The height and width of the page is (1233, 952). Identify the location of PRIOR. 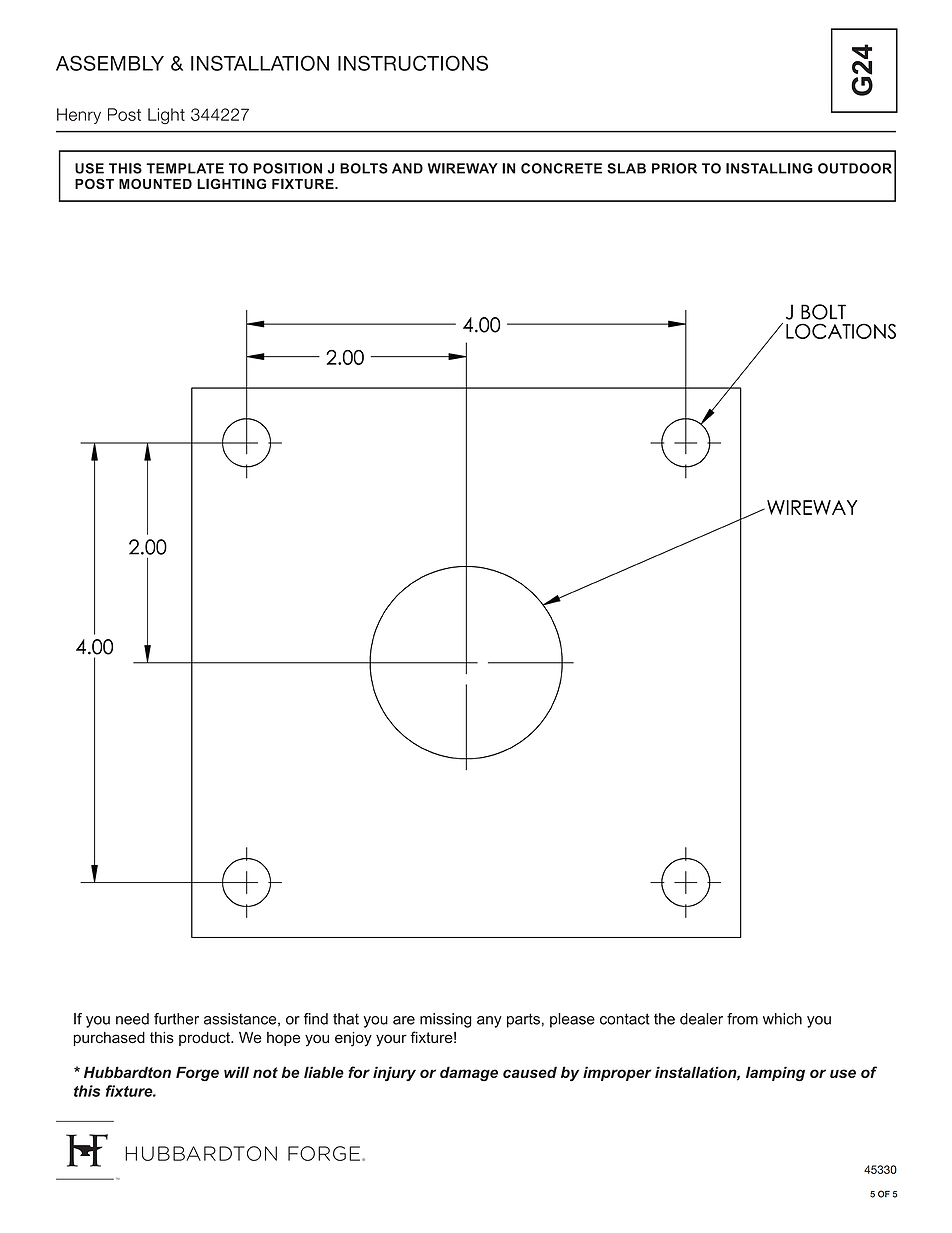
(674, 168).
